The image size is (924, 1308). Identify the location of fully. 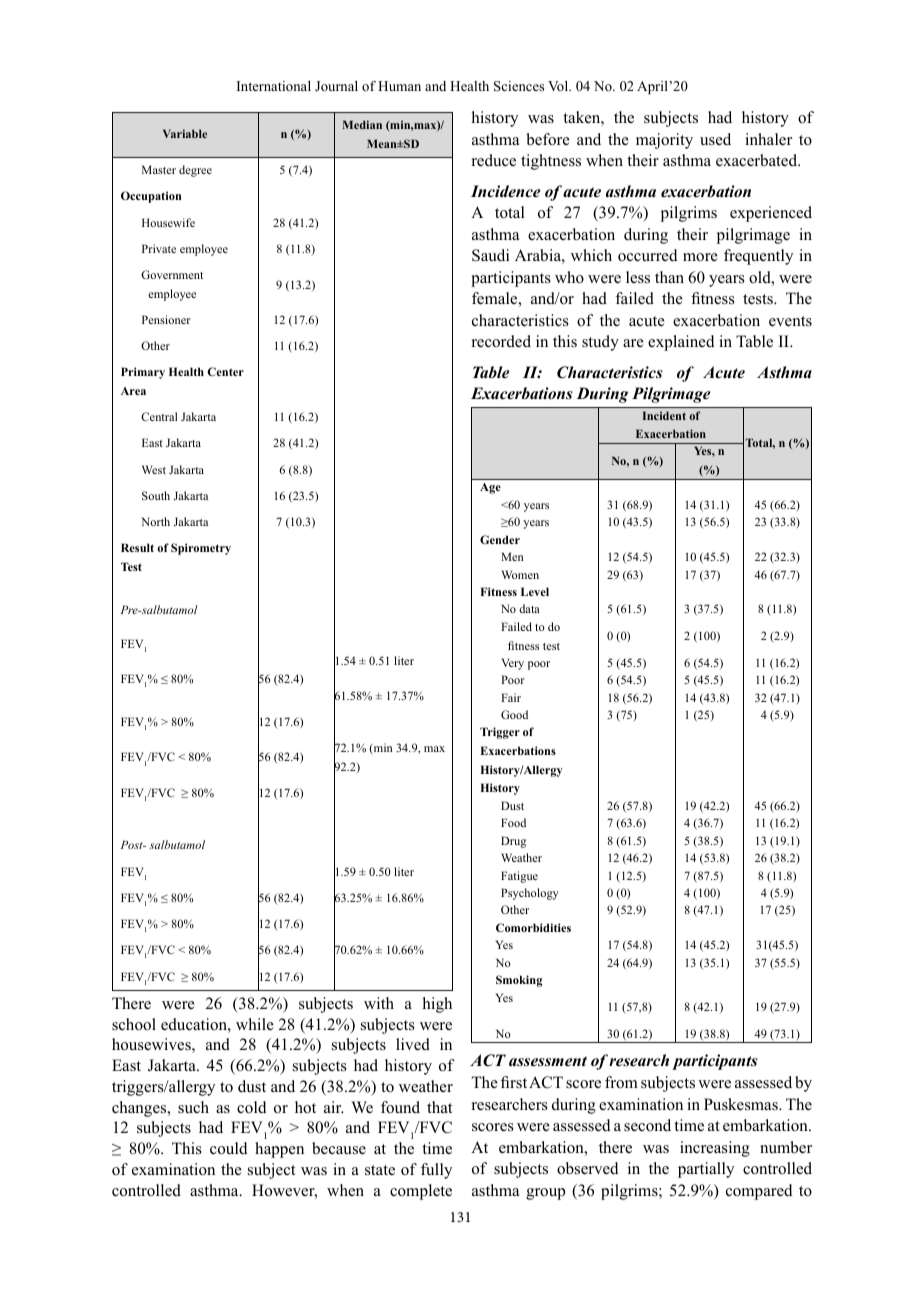
(436, 1171).
